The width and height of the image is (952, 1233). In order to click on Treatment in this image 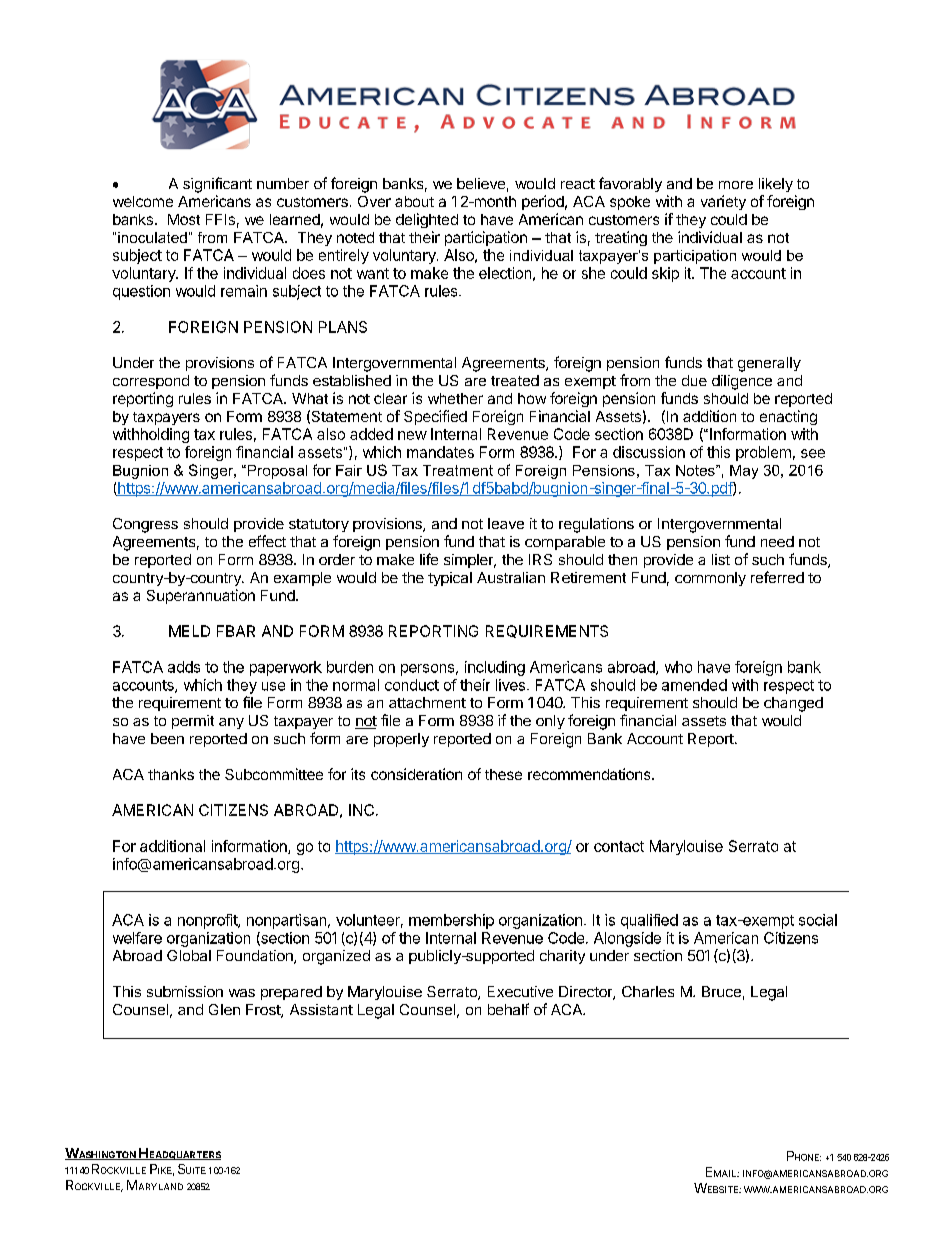, I will do `click(458, 470)`.
